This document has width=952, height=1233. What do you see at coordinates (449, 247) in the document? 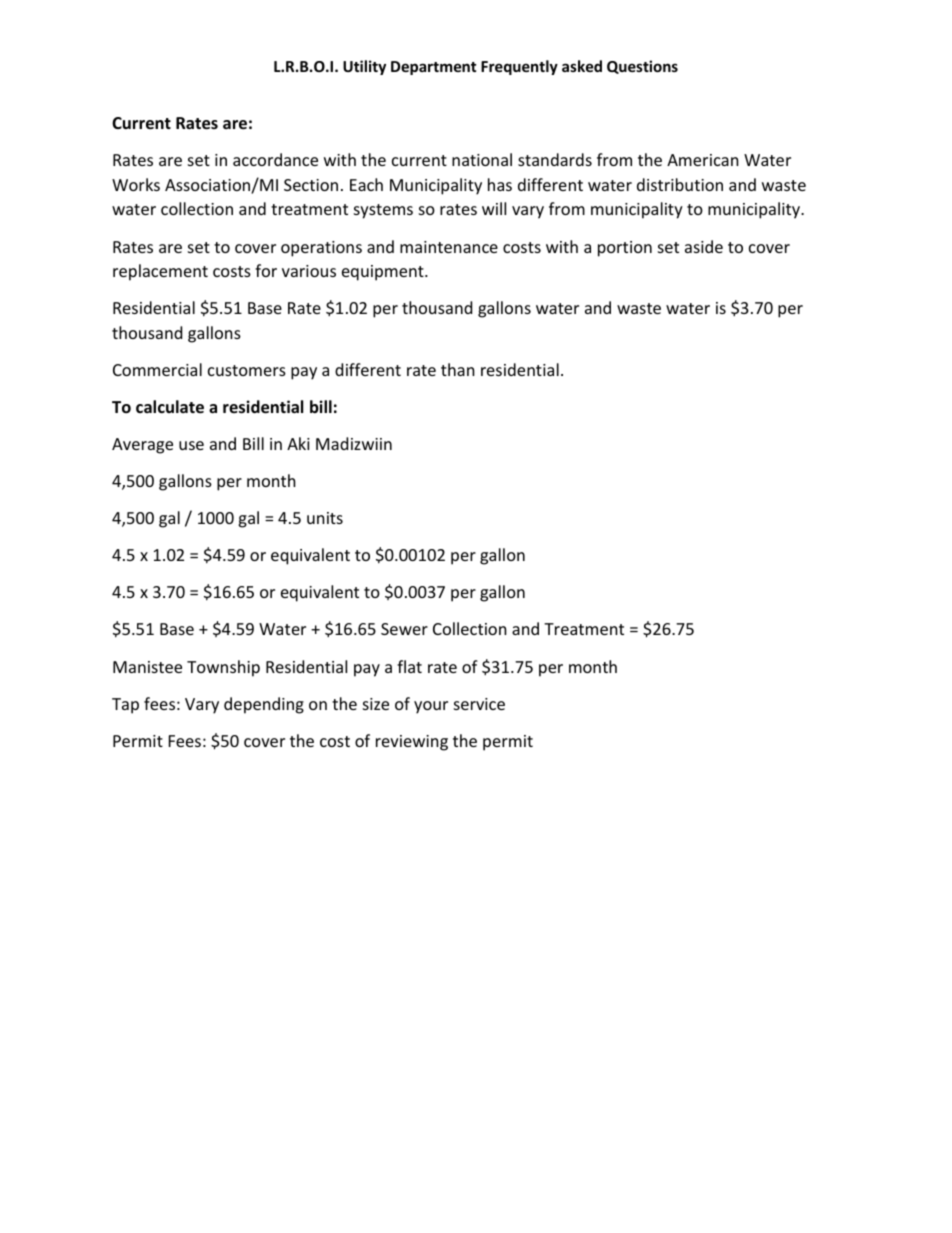
I see `maintenance` at bounding box center [449, 247].
